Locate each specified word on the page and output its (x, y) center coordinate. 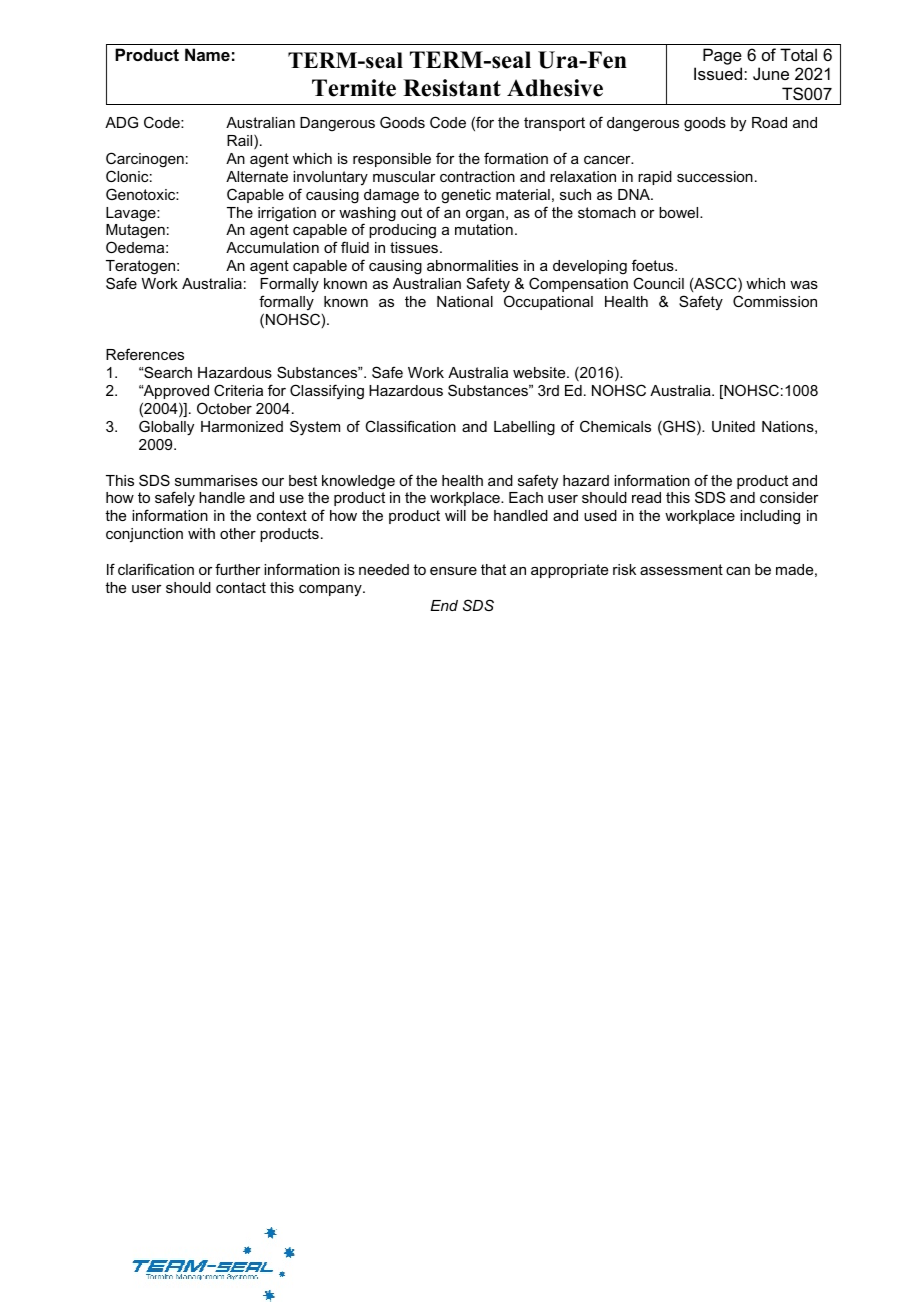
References (145, 354)
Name (207, 54)
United (733, 426)
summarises (216, 480)
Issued (719, 73)
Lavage (132, 214)
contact (241, 587)
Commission (775, 301)
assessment (681, 569)
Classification (410, 426)
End (444, 605)
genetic (466, 196)
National (465, 301)
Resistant (452, 88)
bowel (680, 212)
